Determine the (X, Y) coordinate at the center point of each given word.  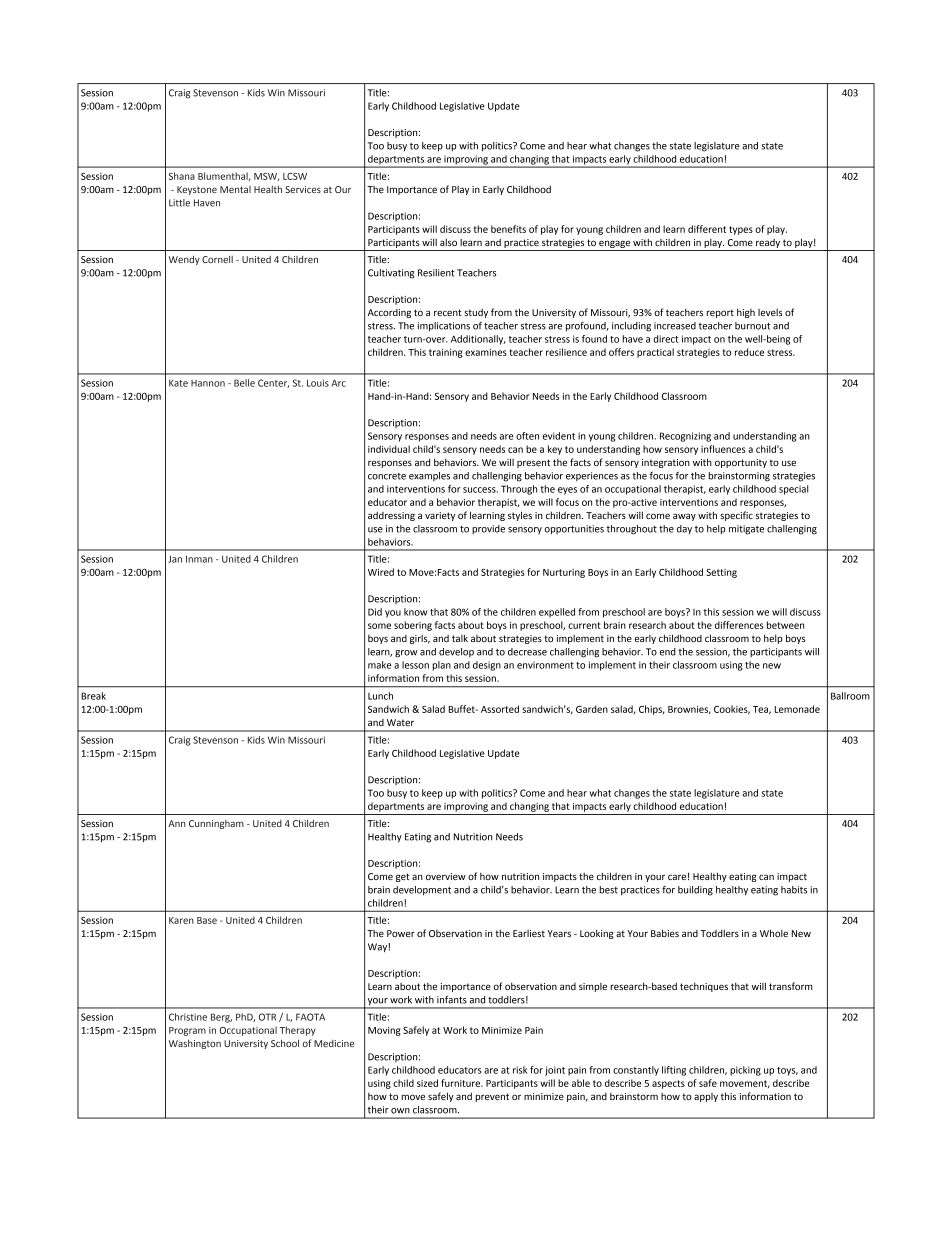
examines (486, 352)
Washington (195, 1044)
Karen (181, 920)
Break (93, 696)
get (403, 877)
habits (794, 890)
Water (400, 722)
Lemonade (797, 709)
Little (179, 203)
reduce (749, 352)
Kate (178, 383)
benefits (508, 229)
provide (488, 529)
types (741, 230)
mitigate (746, 530)
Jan (175, 559)
